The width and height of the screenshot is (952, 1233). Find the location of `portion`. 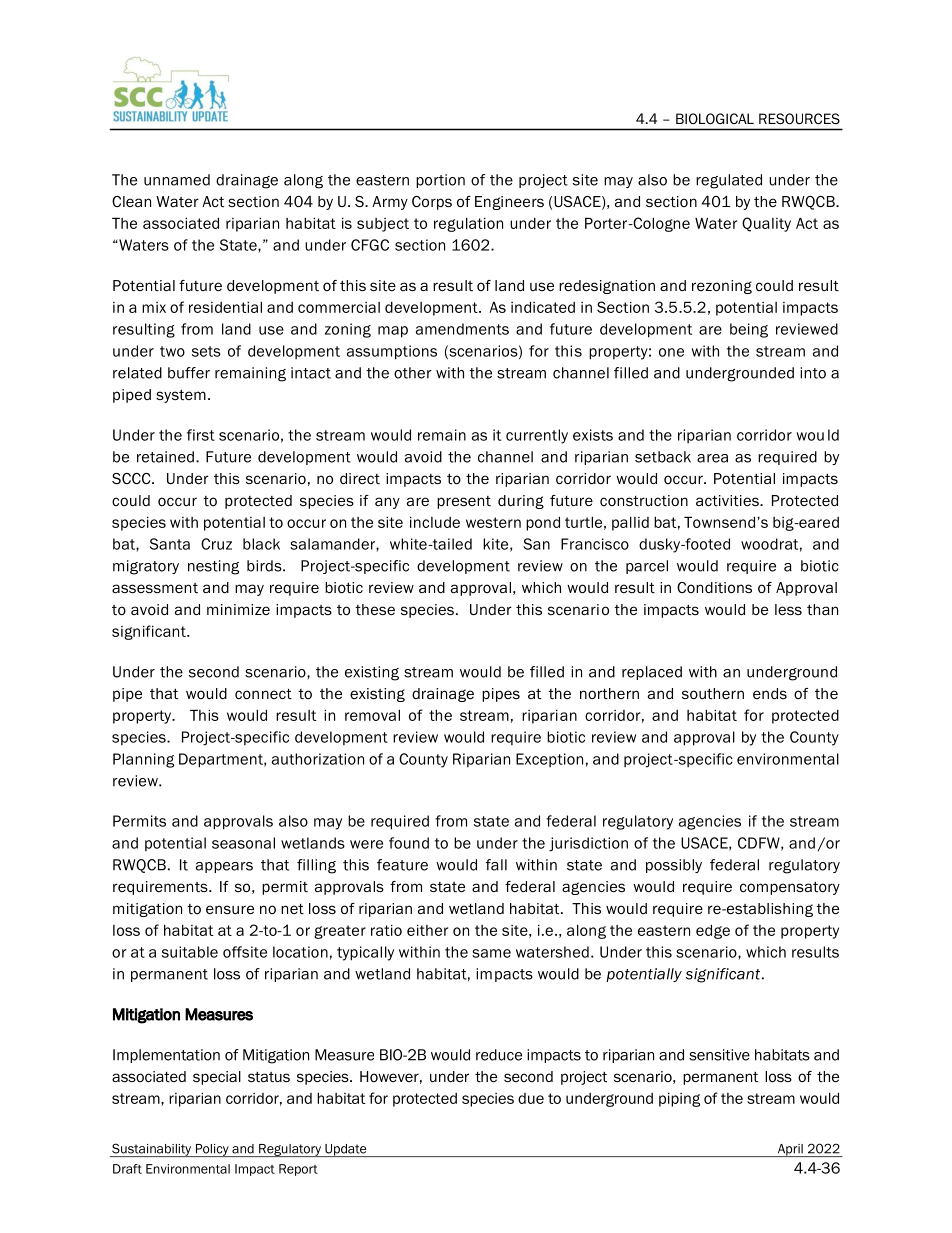

portion is located at coordinates (440, 181).
